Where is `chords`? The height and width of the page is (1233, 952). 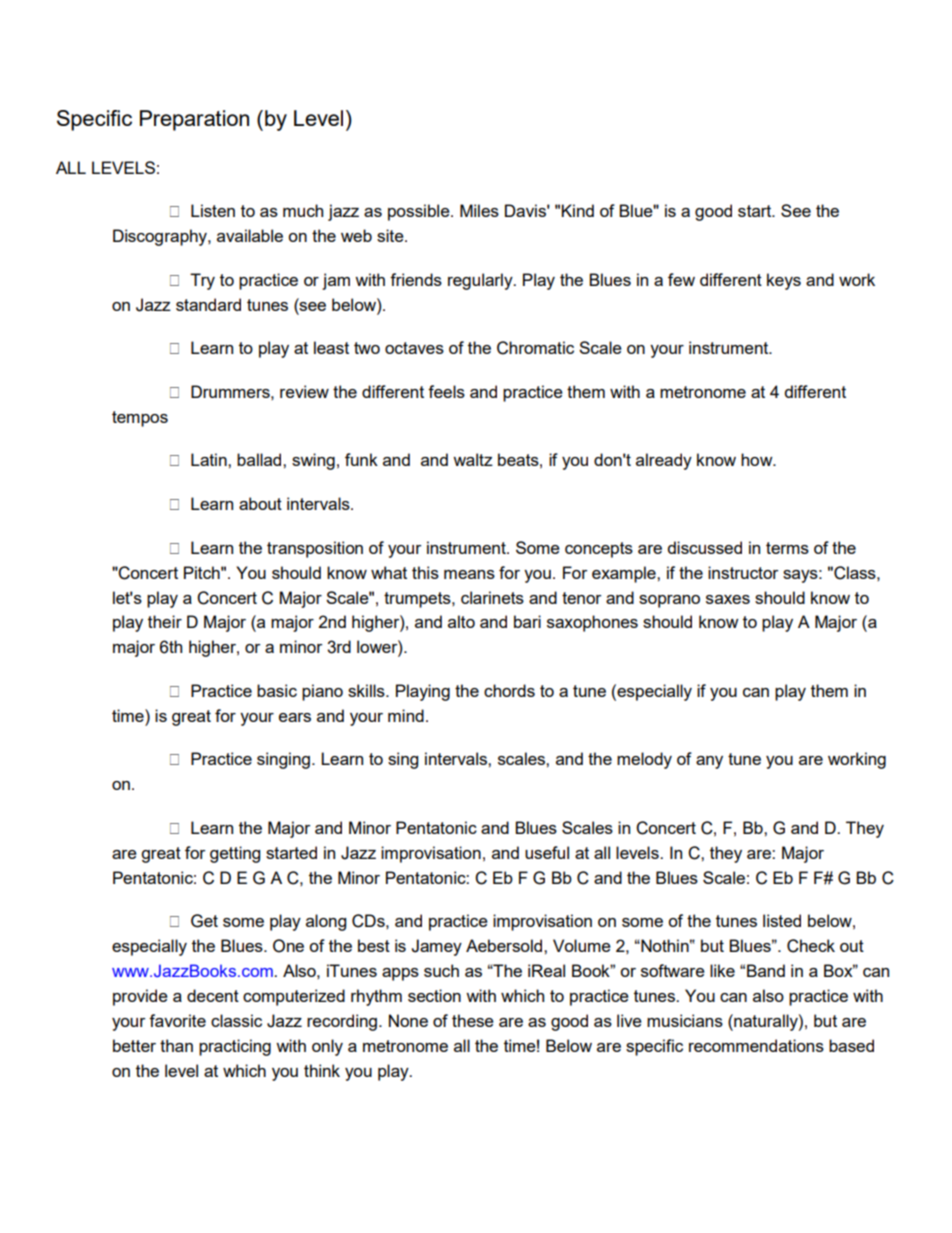 chords is located at coordinates (509, 690).
